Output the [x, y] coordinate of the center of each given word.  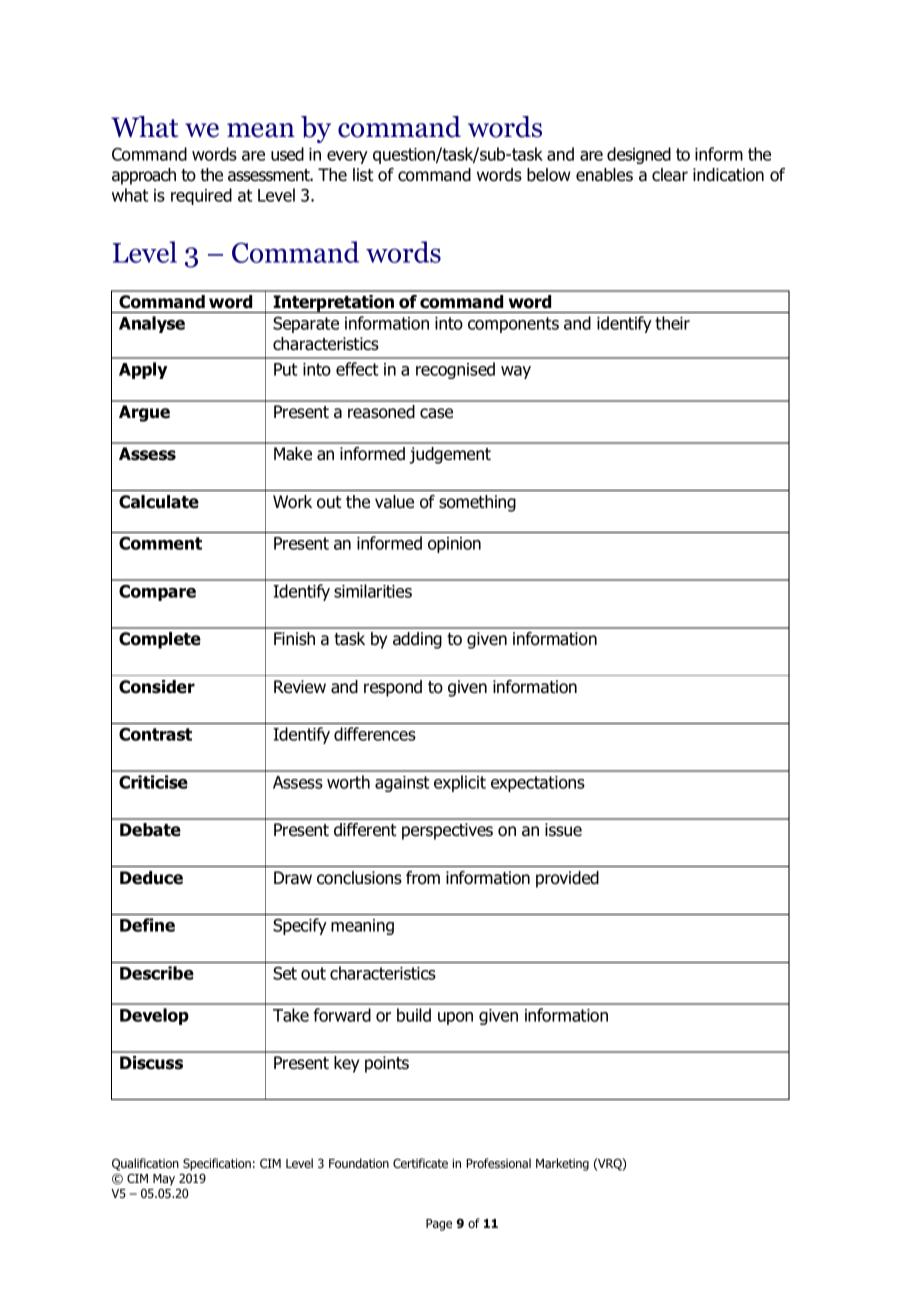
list [363, 175]
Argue [144, 413]
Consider [157, 687]
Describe [157, 973]
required [201, 196]
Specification [217, 1164]
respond [393, 688]
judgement [450, 455]
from [423, 878]
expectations [538, 784]
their [672, 323]
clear [670, 175]
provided [567, 879]
